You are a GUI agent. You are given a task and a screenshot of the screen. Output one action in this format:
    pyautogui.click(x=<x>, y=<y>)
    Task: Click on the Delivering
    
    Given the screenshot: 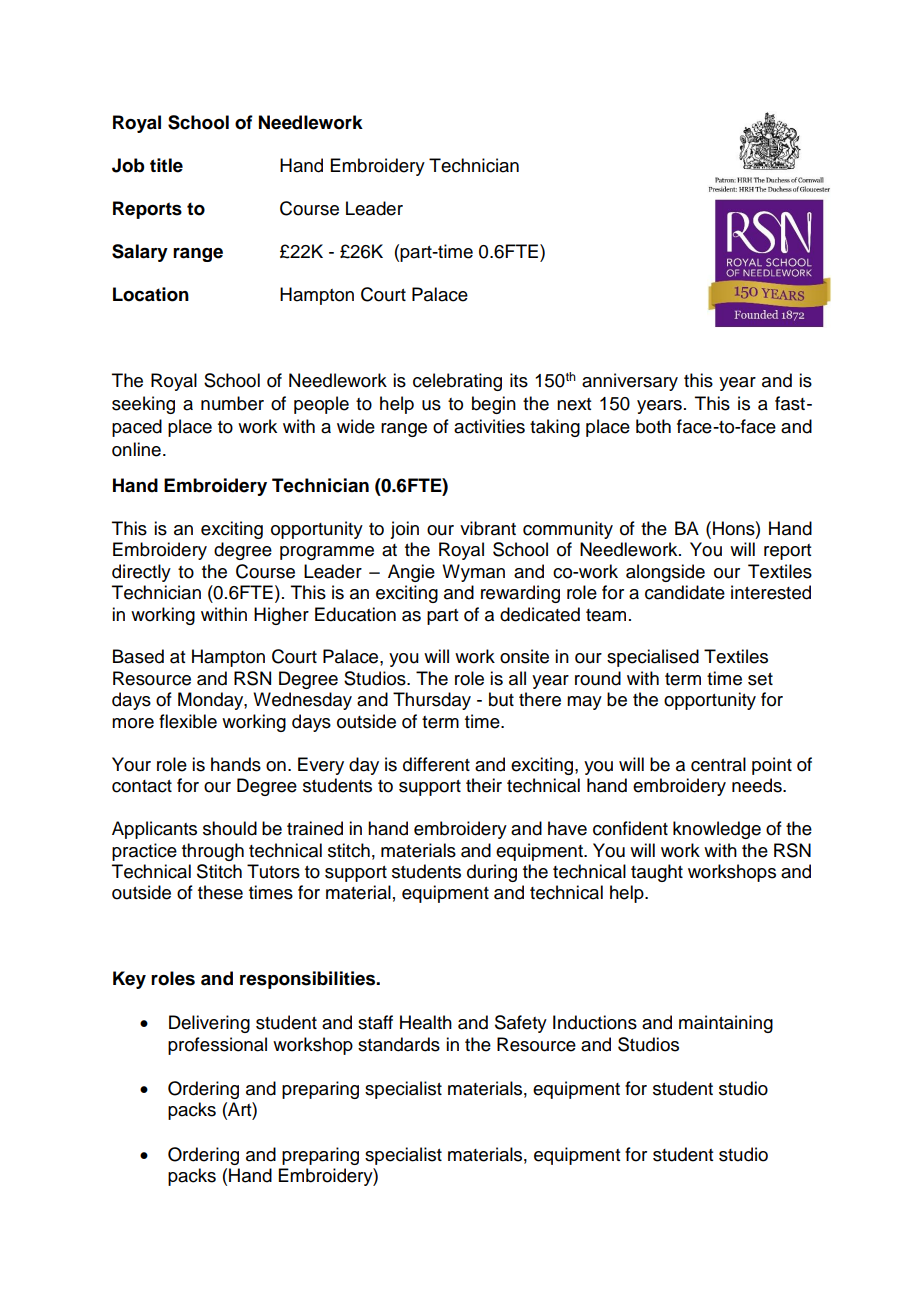 What is the action you would take?
    pyautogui.click(x=209, y=1024)
